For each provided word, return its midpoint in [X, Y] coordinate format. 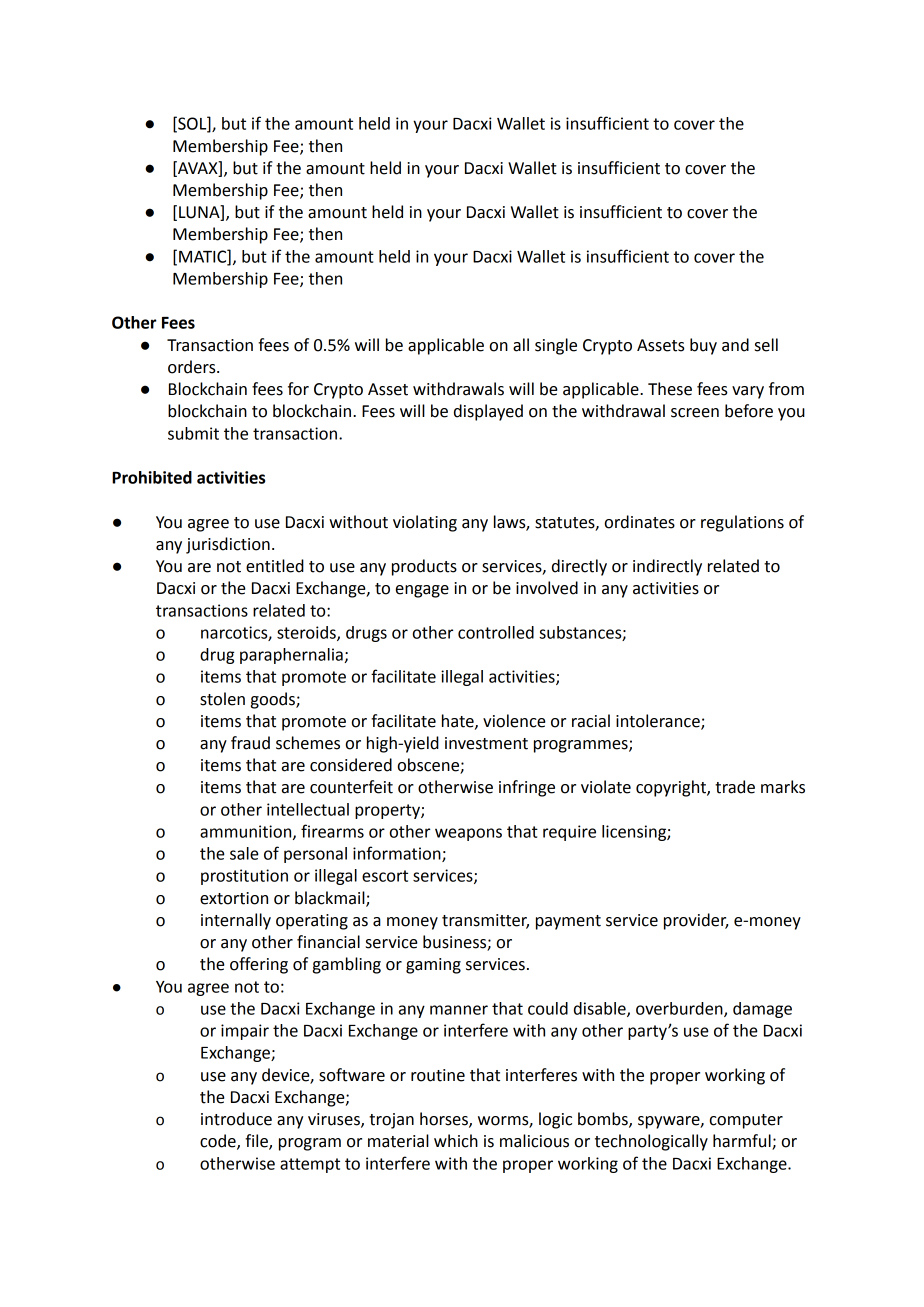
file [257, 1142]
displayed [488, 412]
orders [193, 367]
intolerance [659, 721]
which [456, 1141]
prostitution [244, 877]
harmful [743, 1142]
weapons [468, 834]
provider [696, 921]
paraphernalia [291, 656]
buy [703, 346]
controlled [496, 632]
